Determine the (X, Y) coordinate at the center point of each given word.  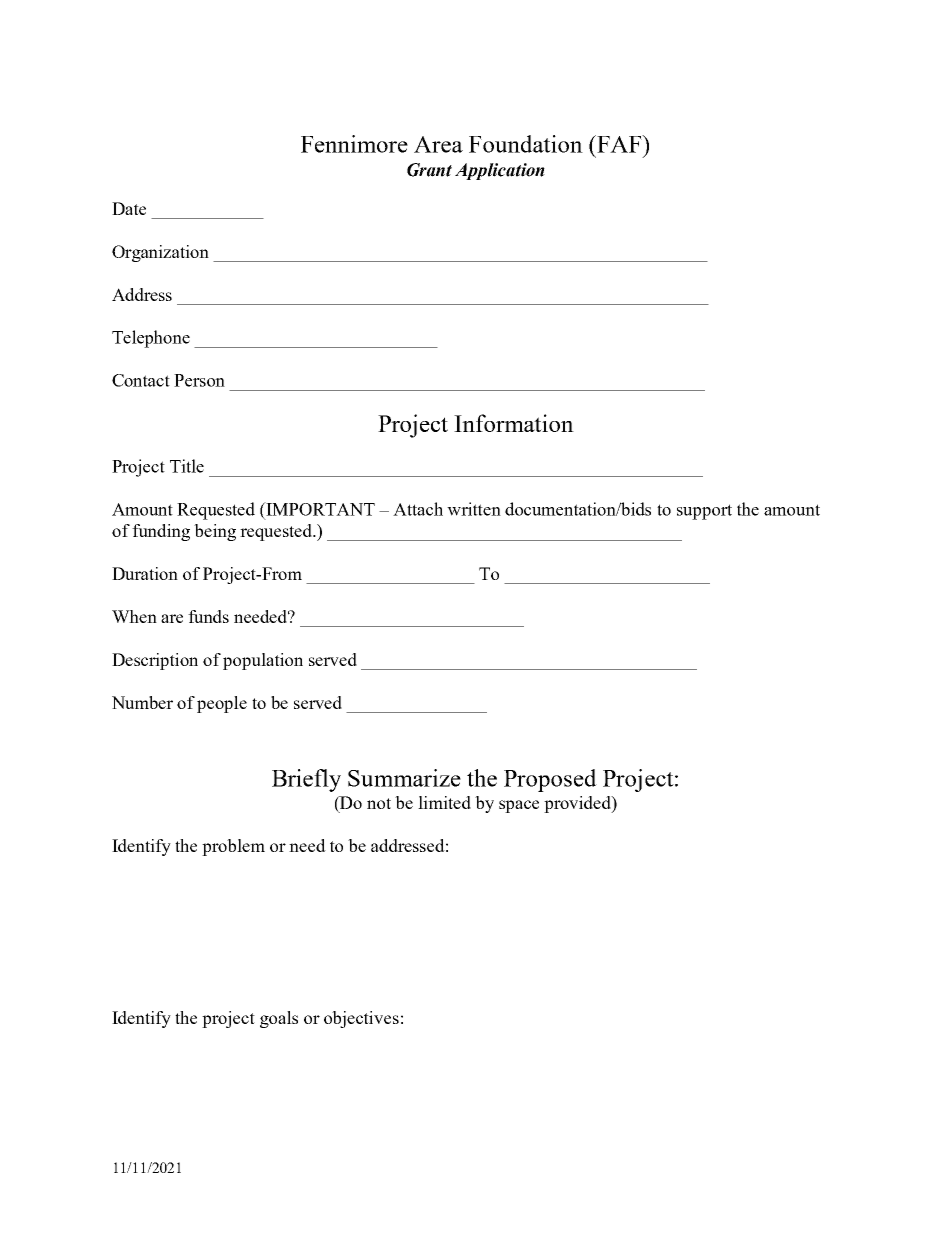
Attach (418, 509)
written (474, 509)
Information (514, 423)
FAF (619, 144)
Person (199, 380)
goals (279, 1019)
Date (129, 208)
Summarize (404, 778)
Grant (429, 170)
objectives (361, 1019)
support (704, 512)
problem (233, 847)
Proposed (550, 780)
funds (208, 616)
